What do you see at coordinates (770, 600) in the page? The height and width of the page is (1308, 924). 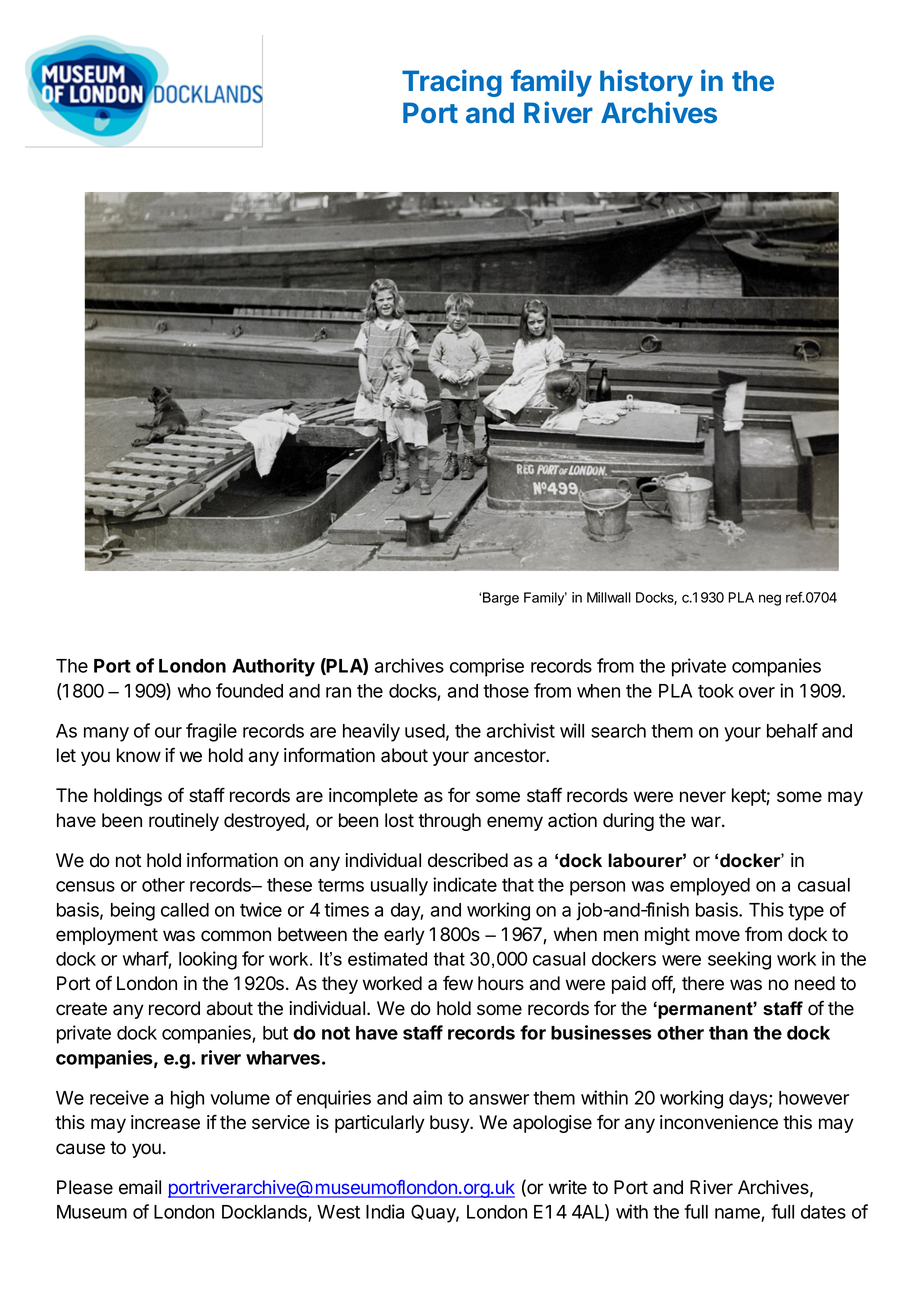 I see `neg` at bounding box center [770, 600].
